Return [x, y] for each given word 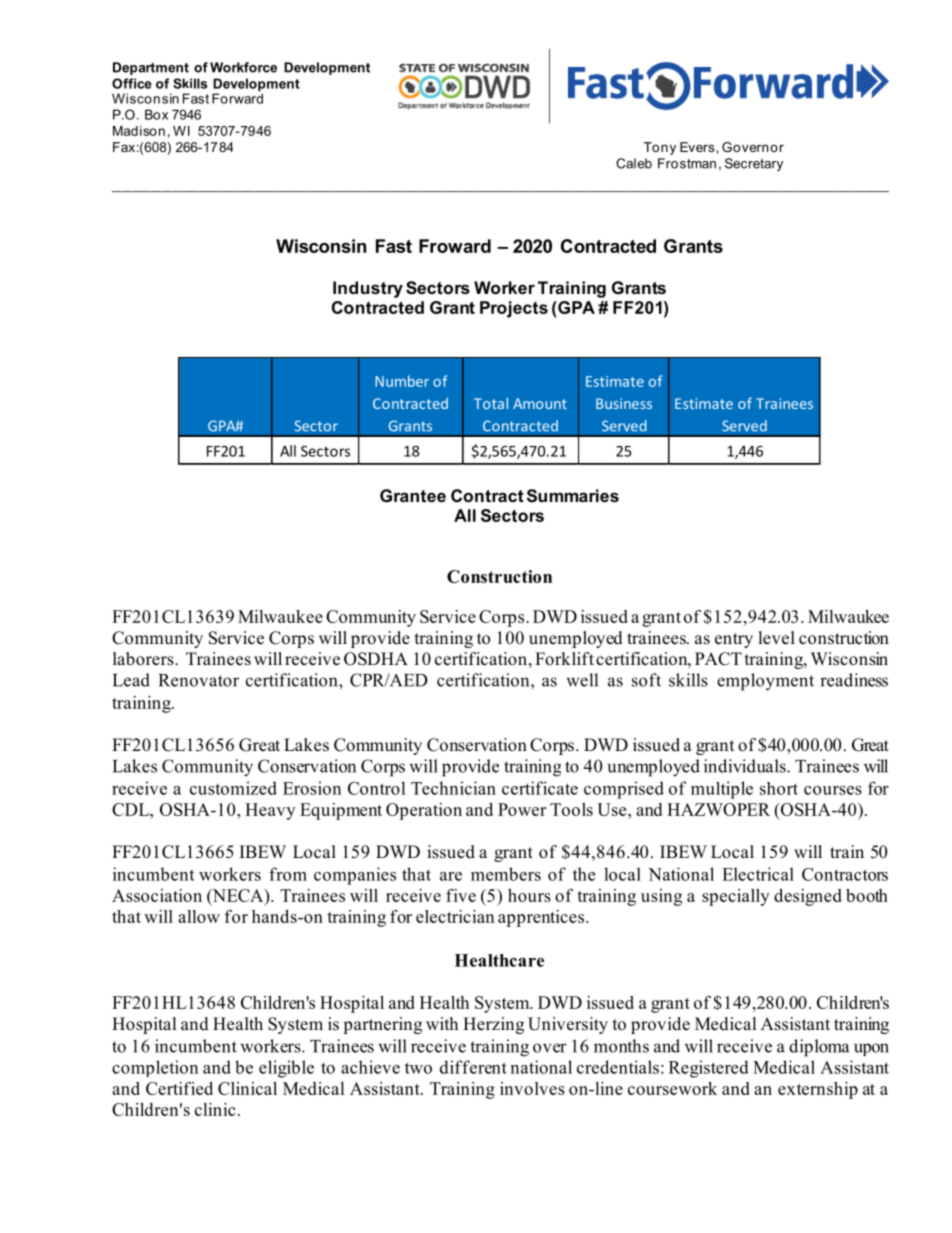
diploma [819, 1048]
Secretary [754, 164]
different [473, 1067]
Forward [237, 97]
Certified [179, 1088]
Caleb [634, 163]
